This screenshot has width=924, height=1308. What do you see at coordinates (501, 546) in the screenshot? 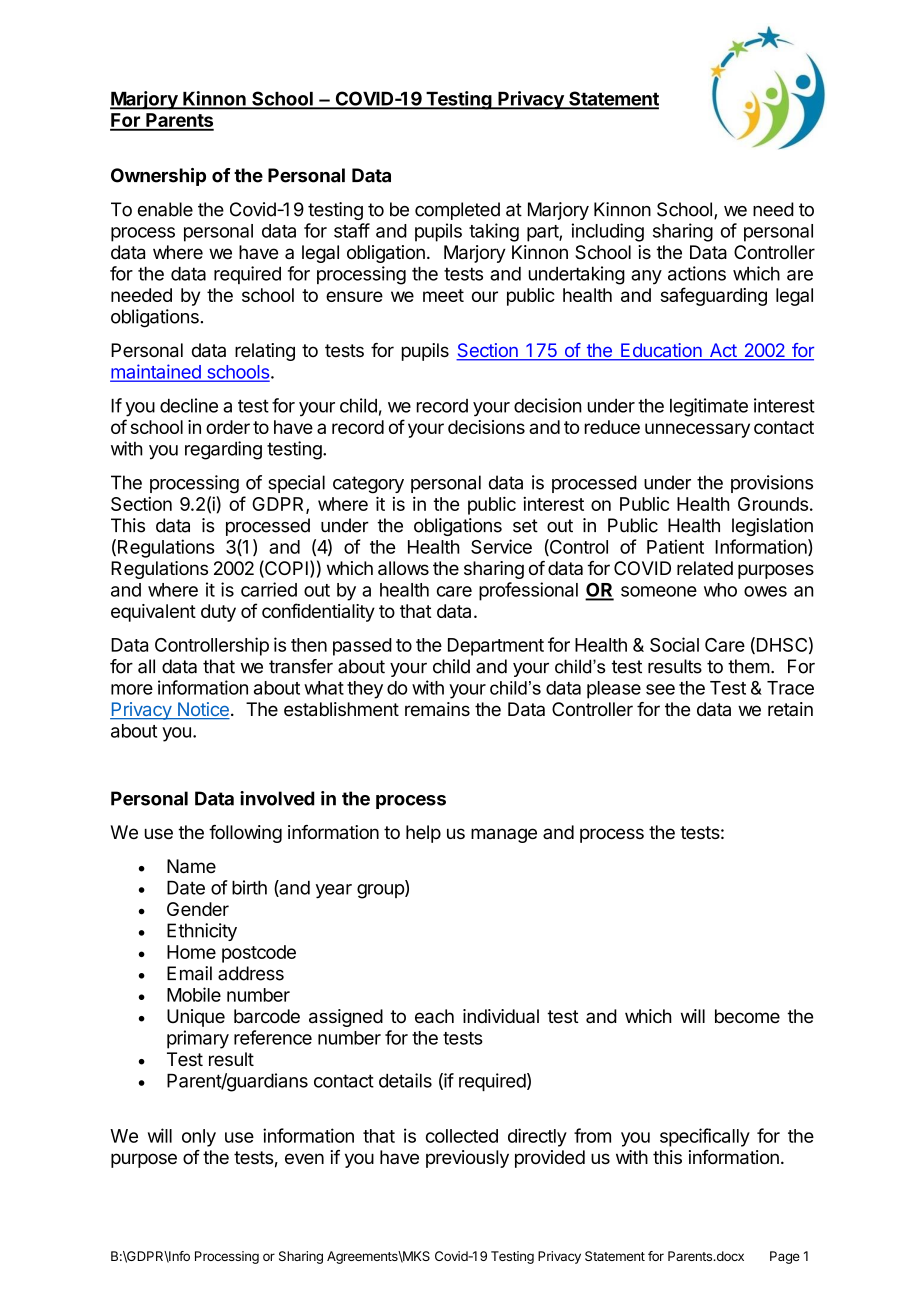
I see `Service` at bounding box center [501, 546].
